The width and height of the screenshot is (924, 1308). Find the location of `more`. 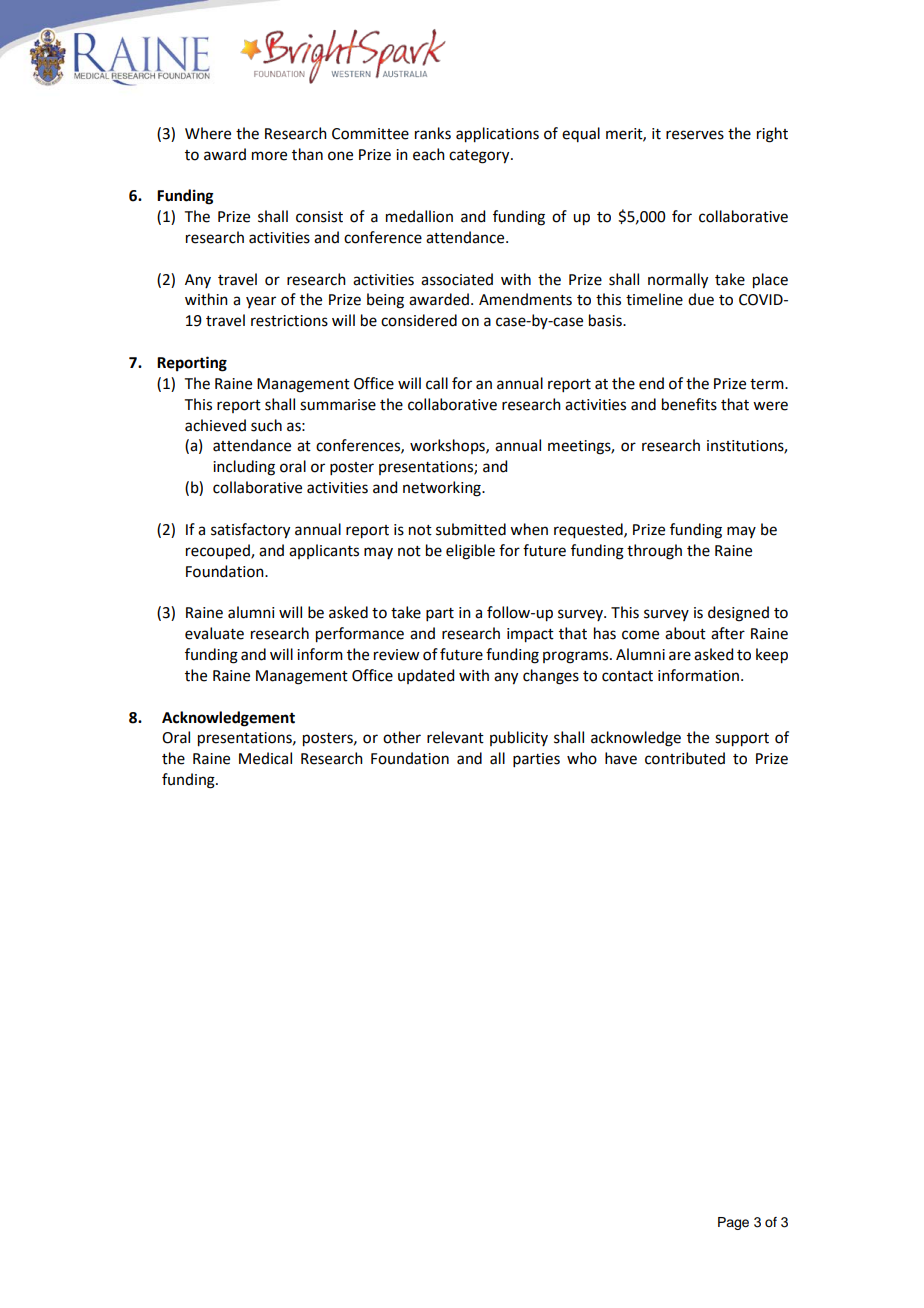

more is located at coordinates (269, 156).
